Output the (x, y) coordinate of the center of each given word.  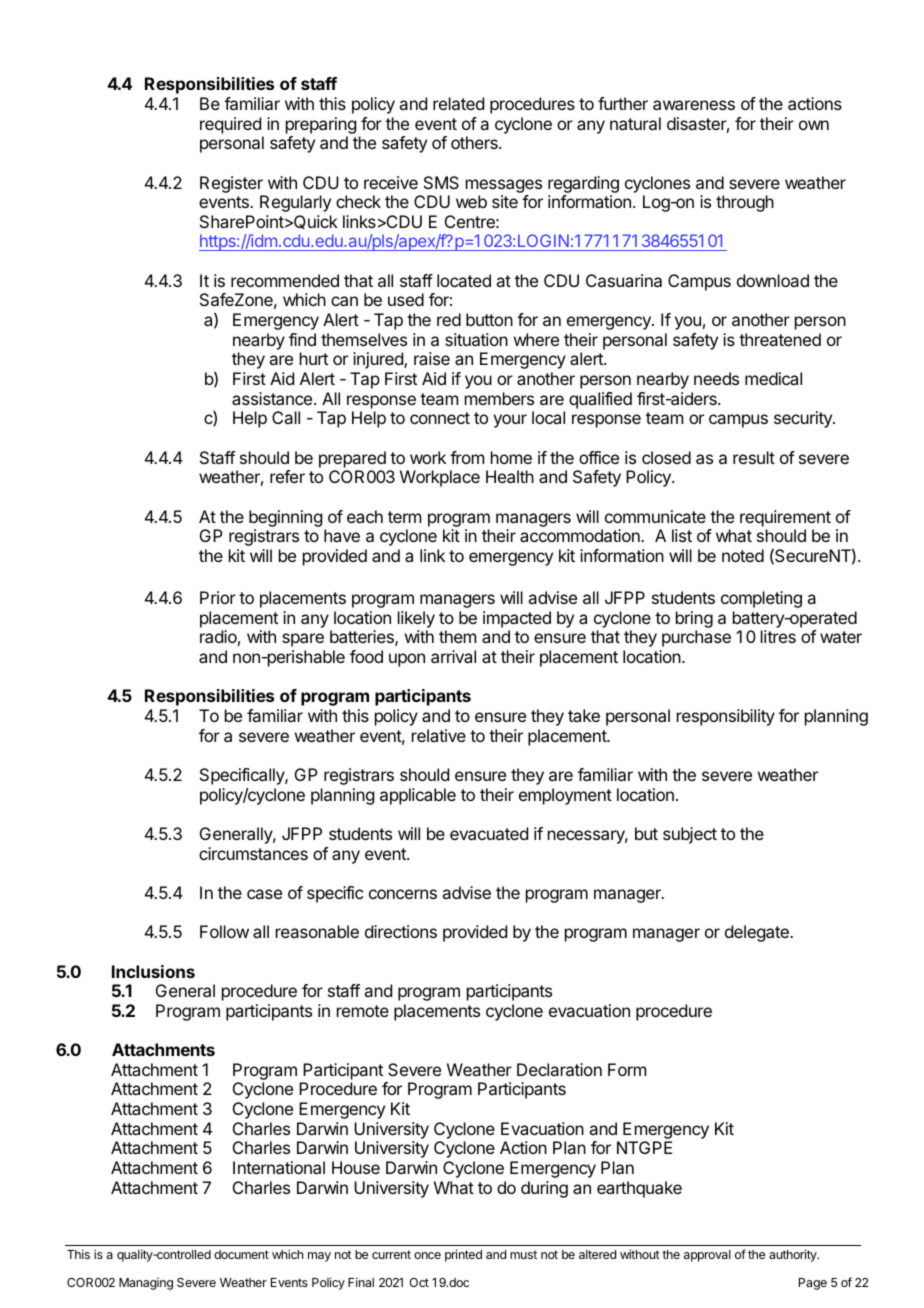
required (230, 125)
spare (303, 640)
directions (401, 931)
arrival (453, 656)
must (523, 1254)
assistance (273, 398)
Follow (224, 931)
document (241, 1254)
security (804, 419)
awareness (694, 105)
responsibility (726, 717)
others (475, 142)
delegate (758, 933)
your (510, 421)
